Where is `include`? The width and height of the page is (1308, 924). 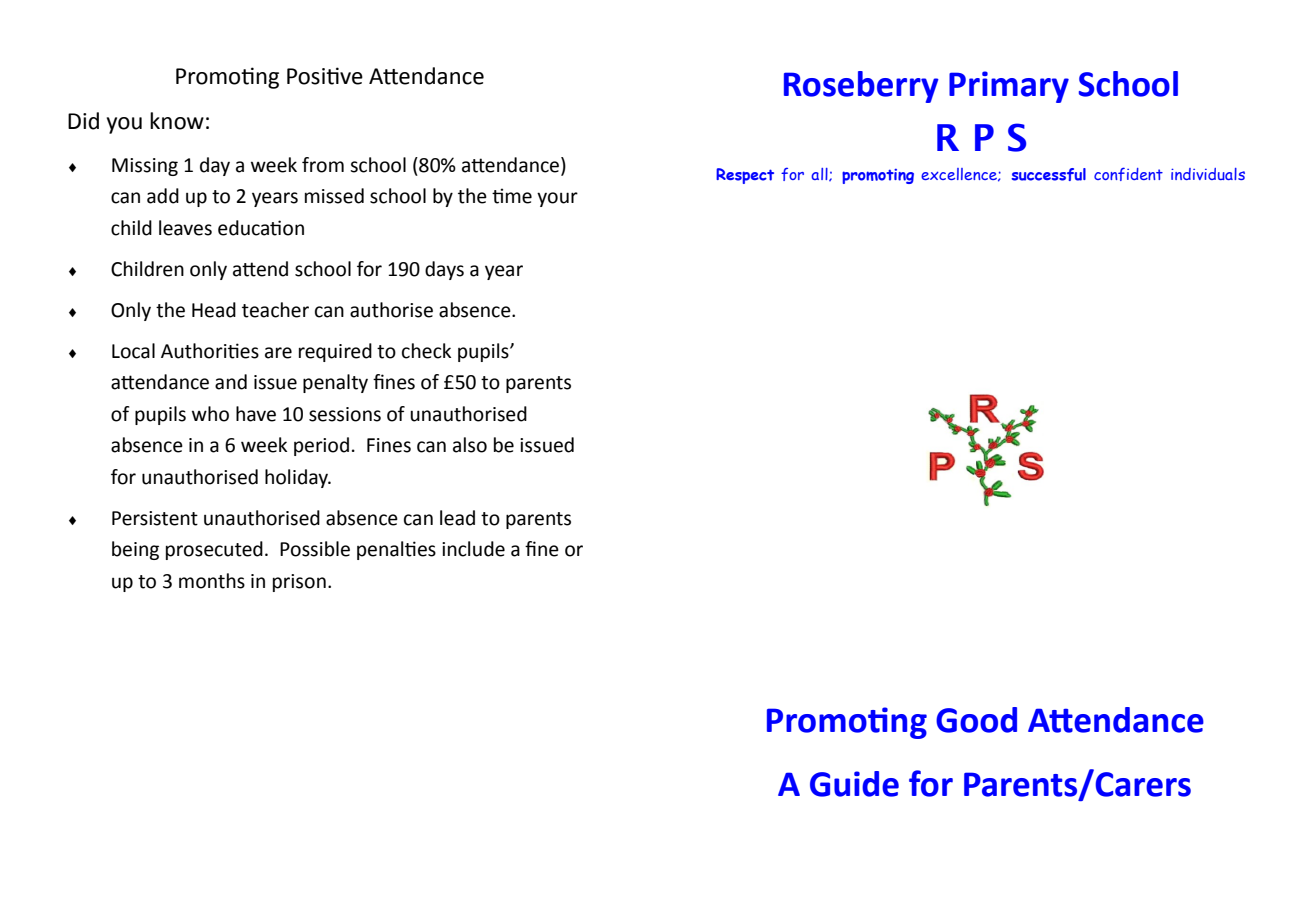 include is located at coordinates (473, 549).
